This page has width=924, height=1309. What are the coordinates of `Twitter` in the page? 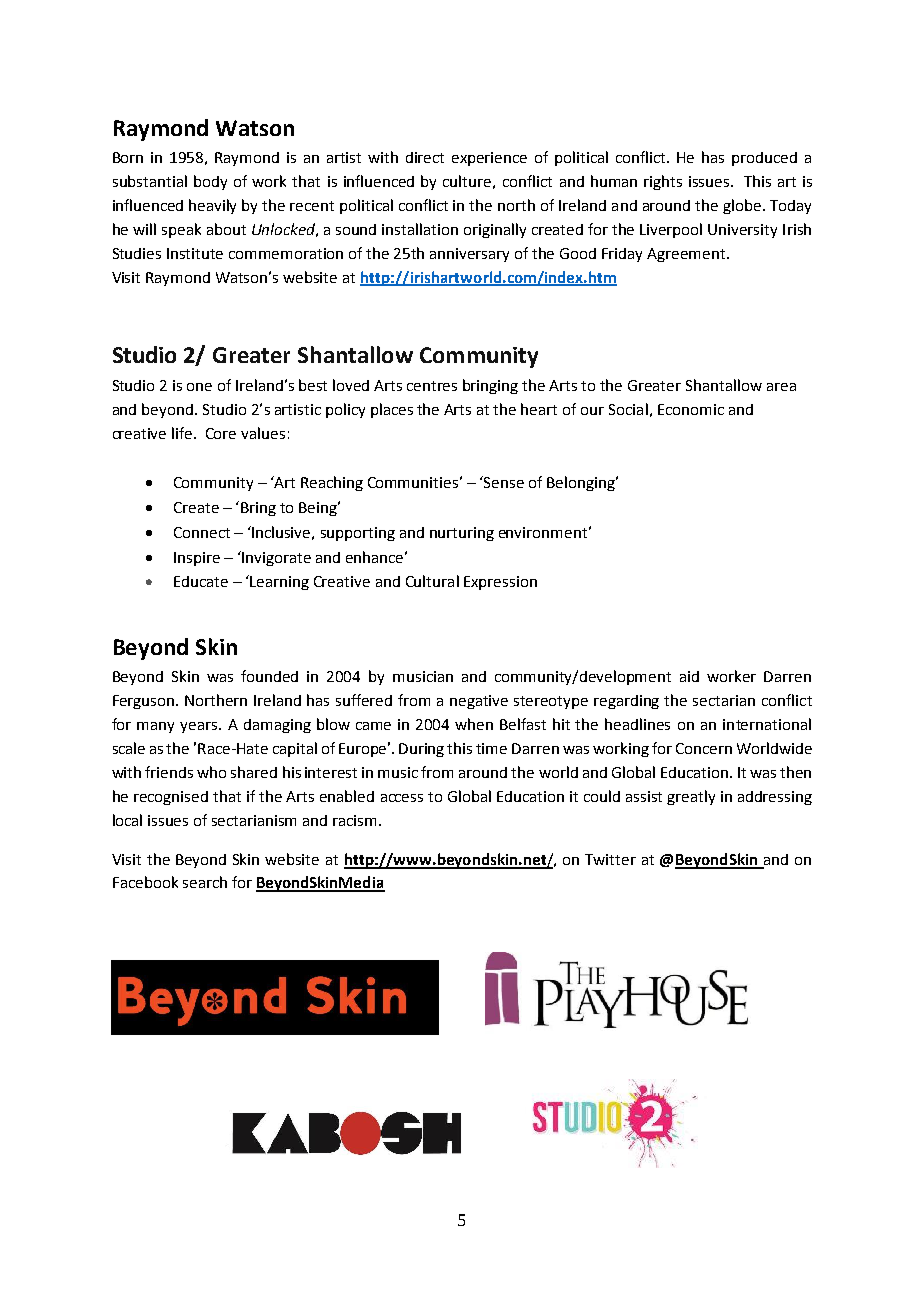 It's located at (610, 859).
